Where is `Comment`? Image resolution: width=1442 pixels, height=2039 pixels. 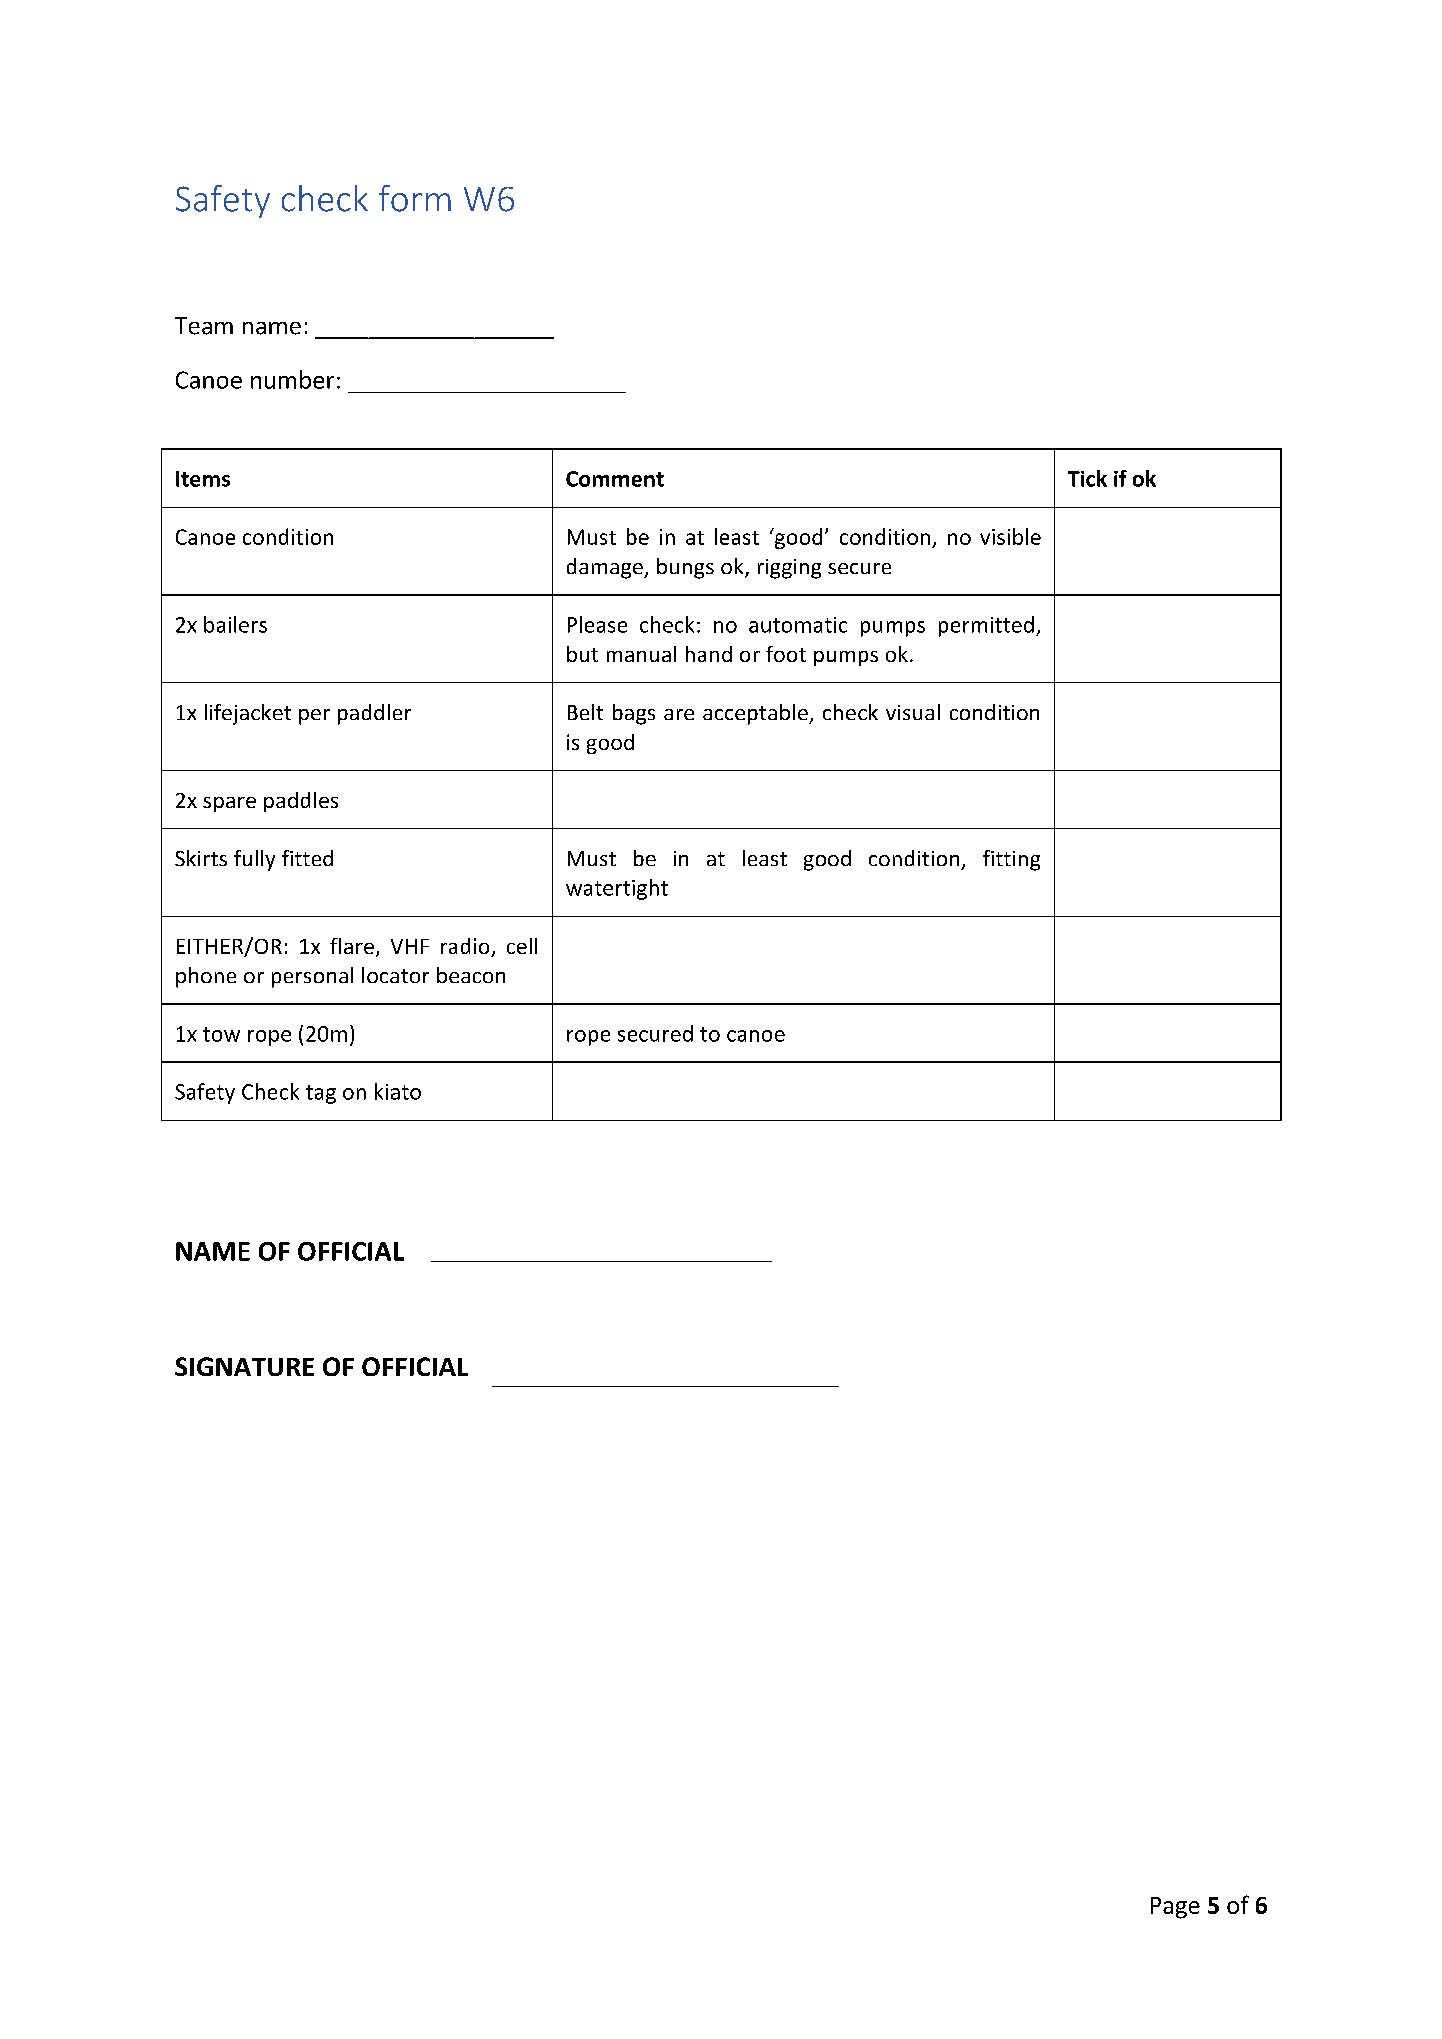 Comment is located at coordinates (615, 479).
